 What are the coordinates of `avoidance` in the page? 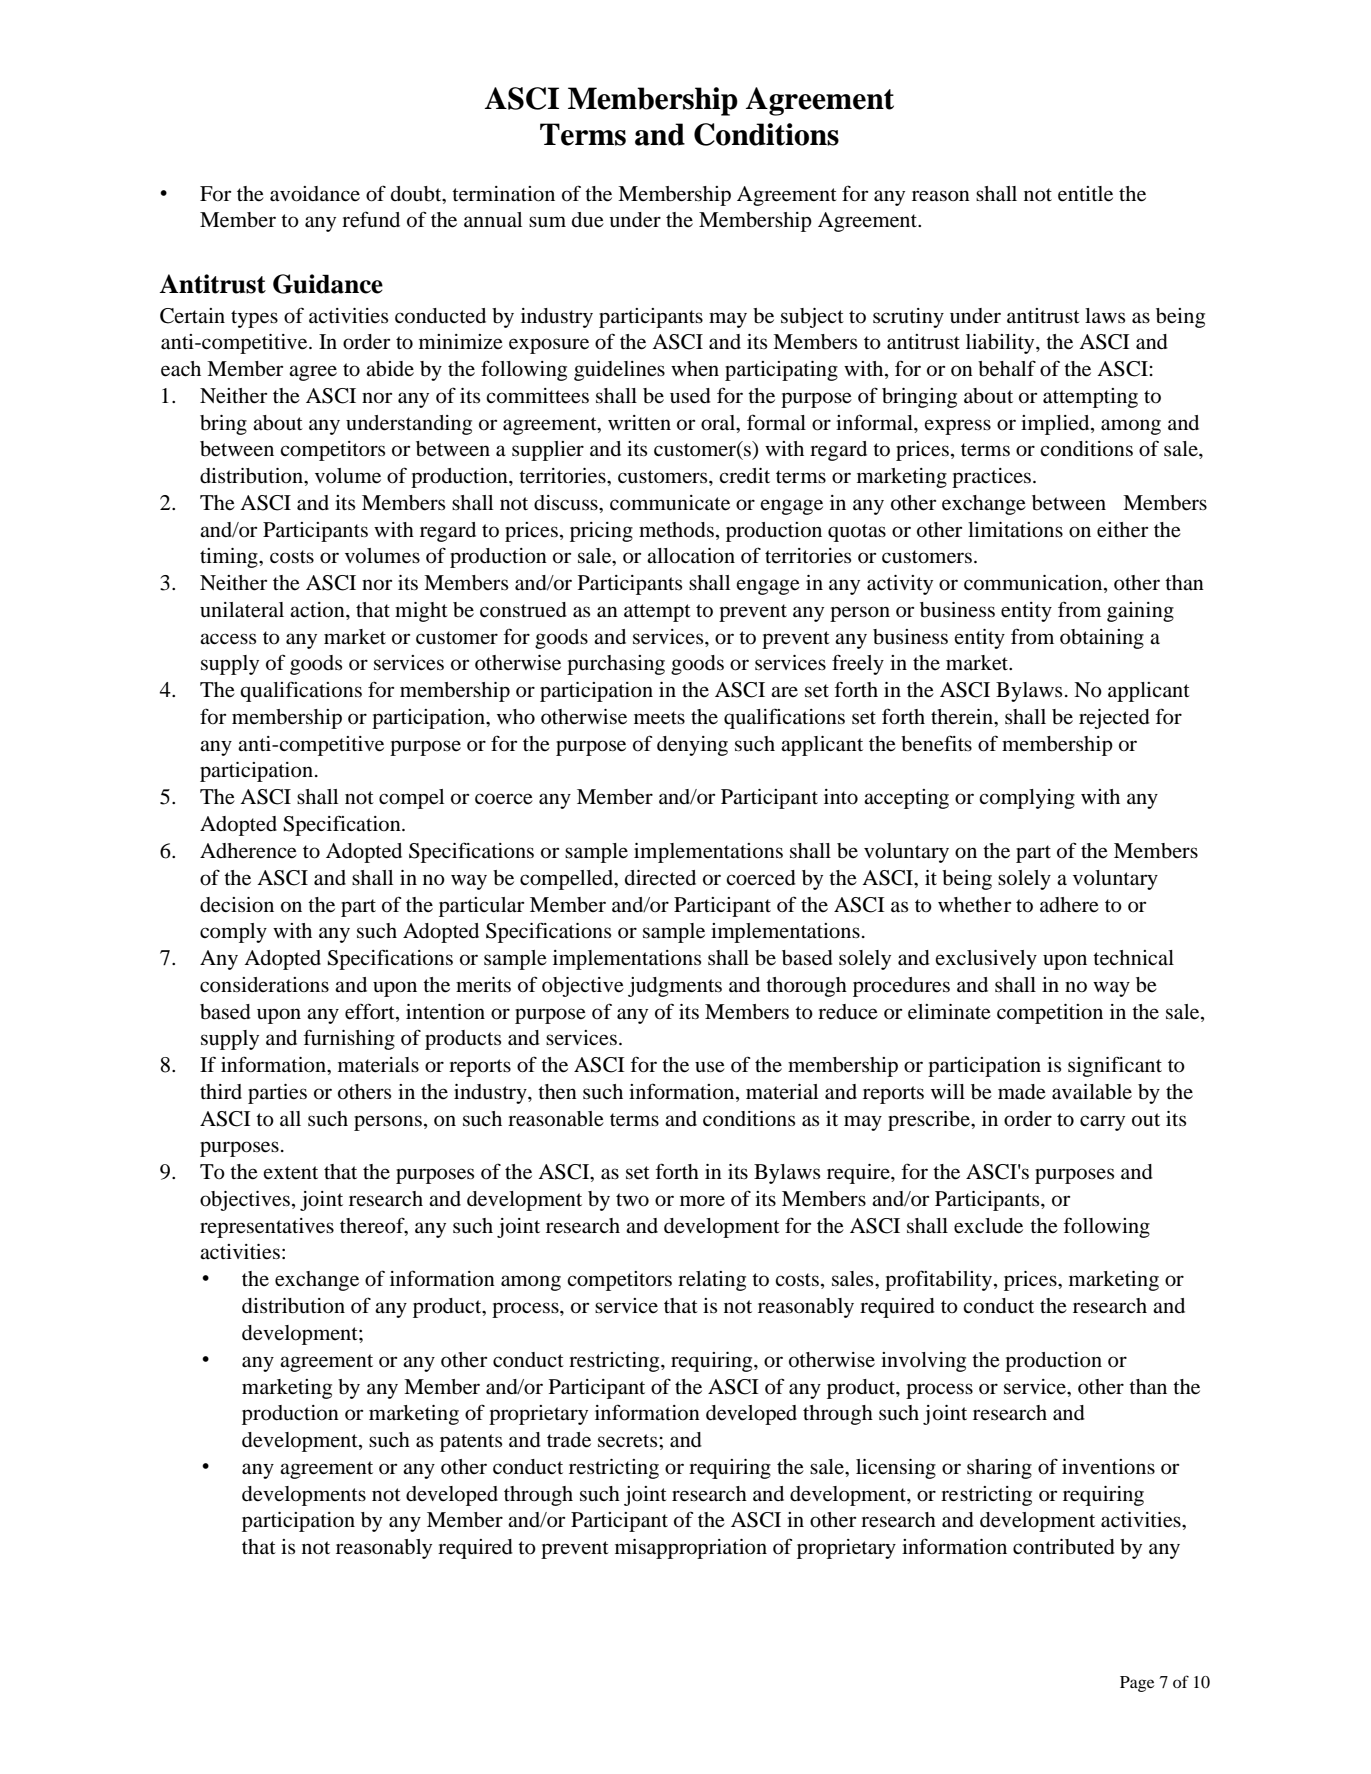 It's located at (315, 194).
